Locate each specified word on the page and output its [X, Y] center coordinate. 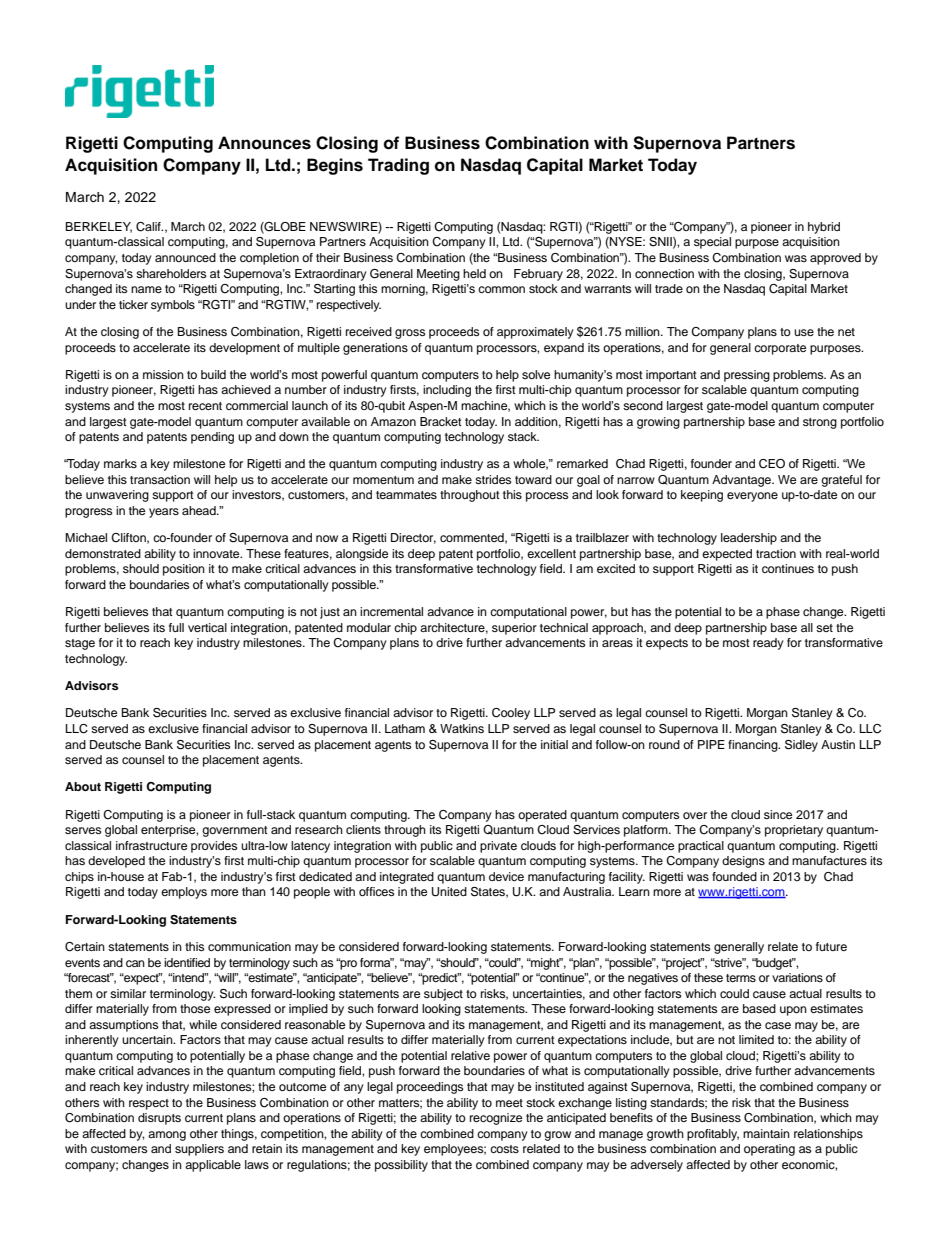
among [167, 1136]
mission [163, 374]
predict [440, 979]
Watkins [462, 728]
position [184, 570]
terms [741, 978]
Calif [149, 227]
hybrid [824, 228]
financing [754, 746]
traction [776, 553]
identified [187, 962]
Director [413, 538]
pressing [747, 376]
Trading [398, 166]
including [447, 391]
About [83, 786]
